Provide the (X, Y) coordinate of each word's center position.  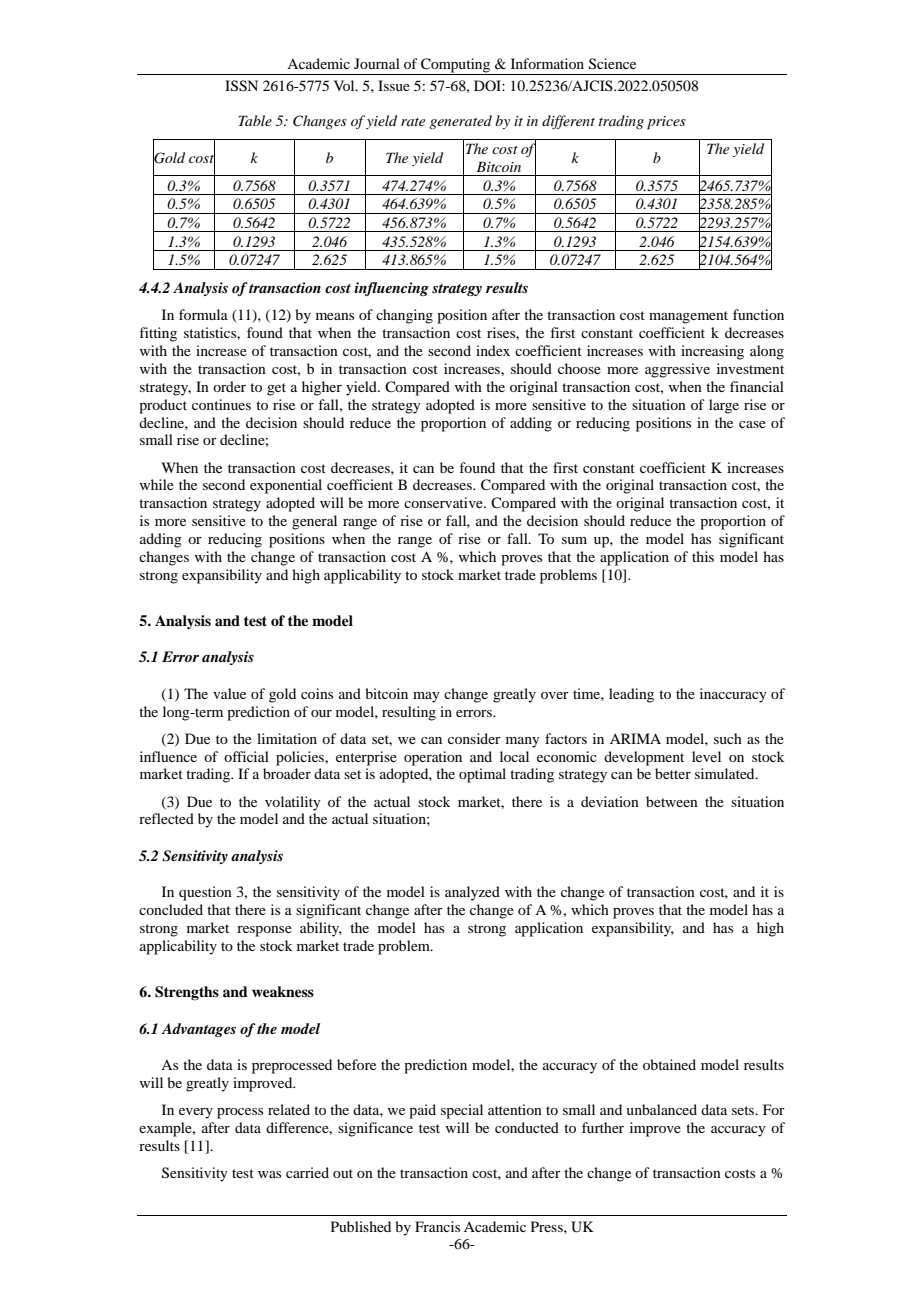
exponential (286, 486)
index (493, 350)
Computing (456, 66)
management (688, 317)
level (706, 756)
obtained (669, 1064)
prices (666, 123)
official (246, 756)
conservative (444, 502)
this (703, 556)
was (269, 1174)
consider (474, 738)
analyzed (472, 893)
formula (203, 314)
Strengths (187, 993)
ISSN (241, 86)
